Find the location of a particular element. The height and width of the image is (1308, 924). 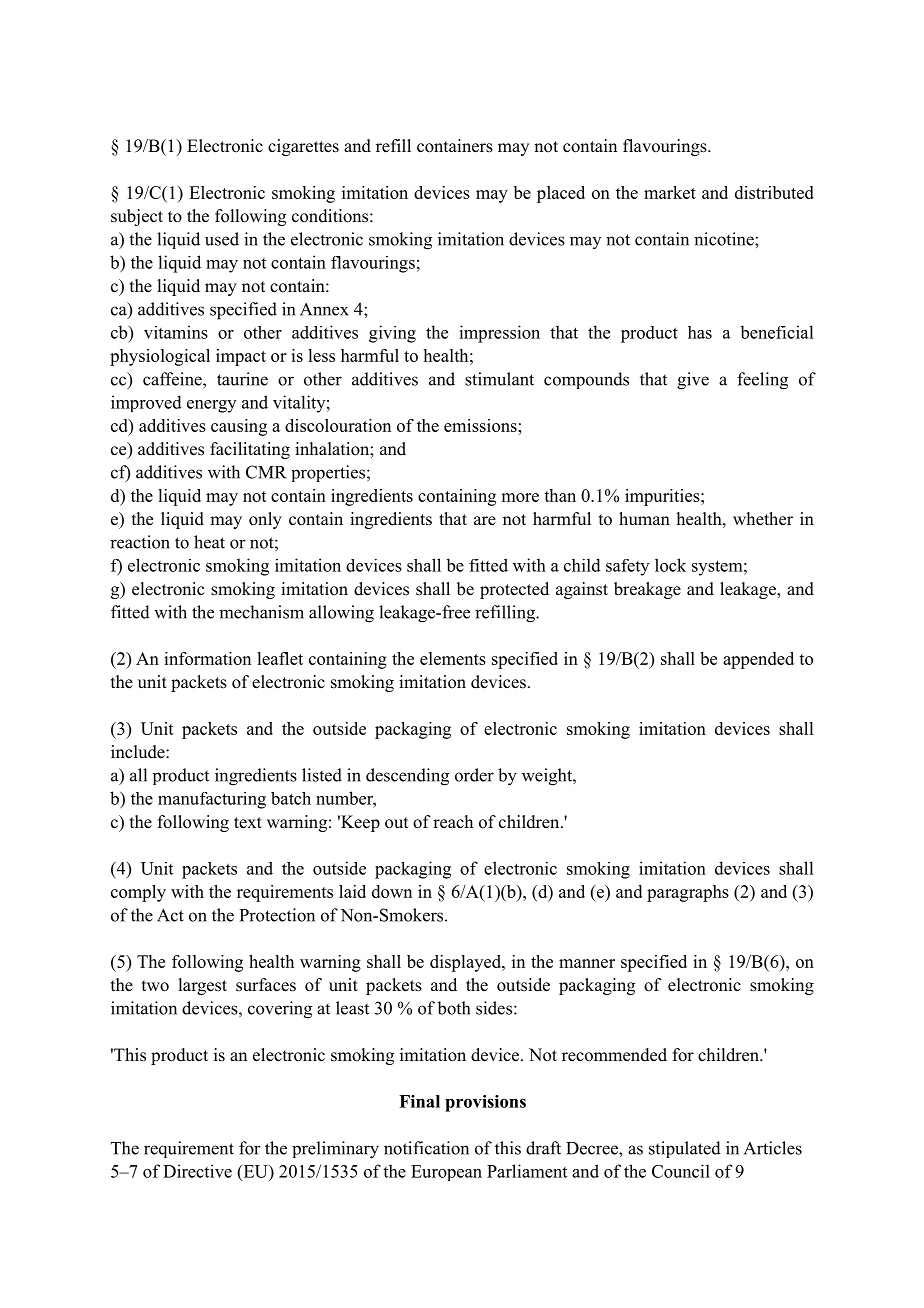

more is located at coordinates (520, 497).
